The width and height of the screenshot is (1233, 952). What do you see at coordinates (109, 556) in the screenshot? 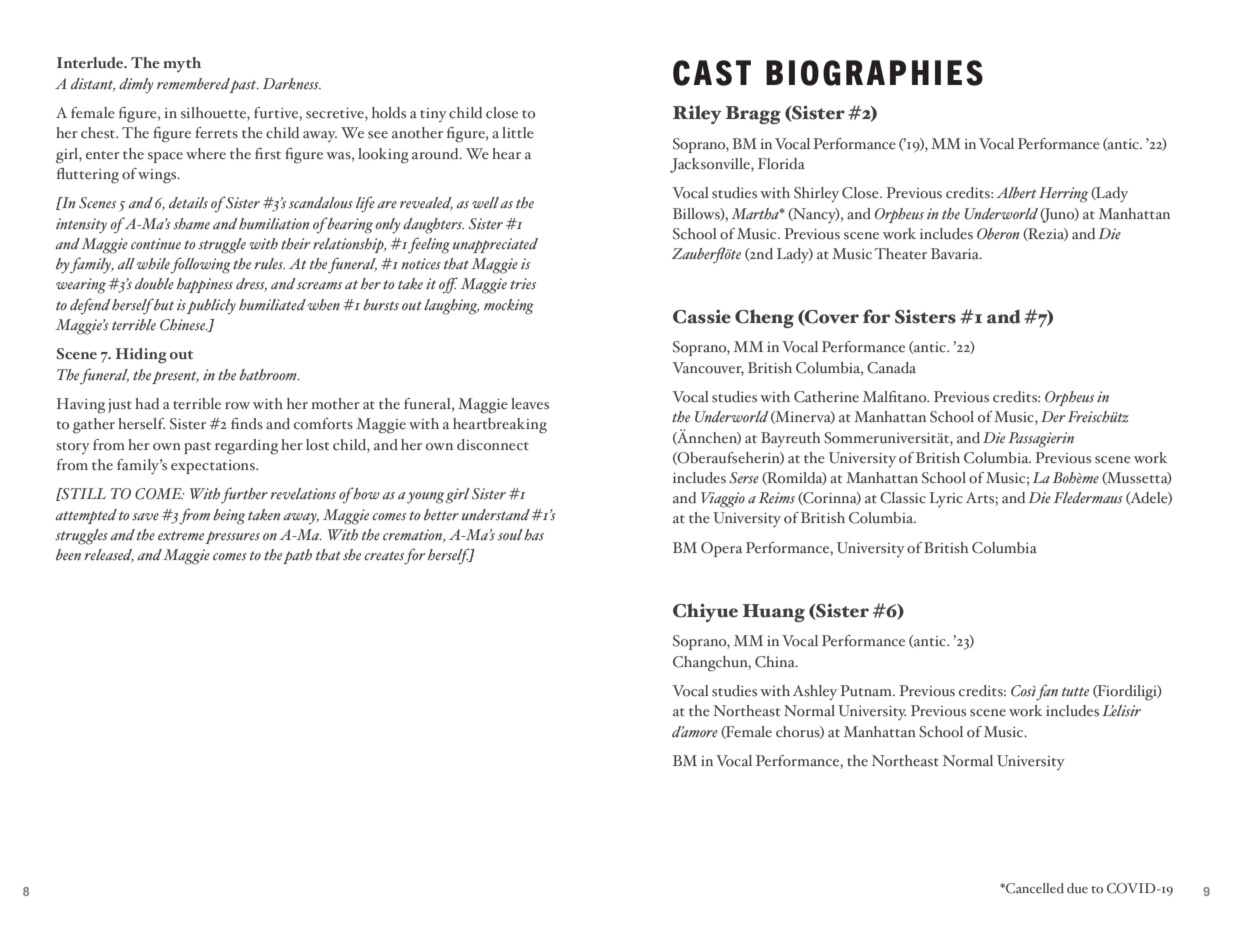
I see `released` at bounding box center [109, 556].
